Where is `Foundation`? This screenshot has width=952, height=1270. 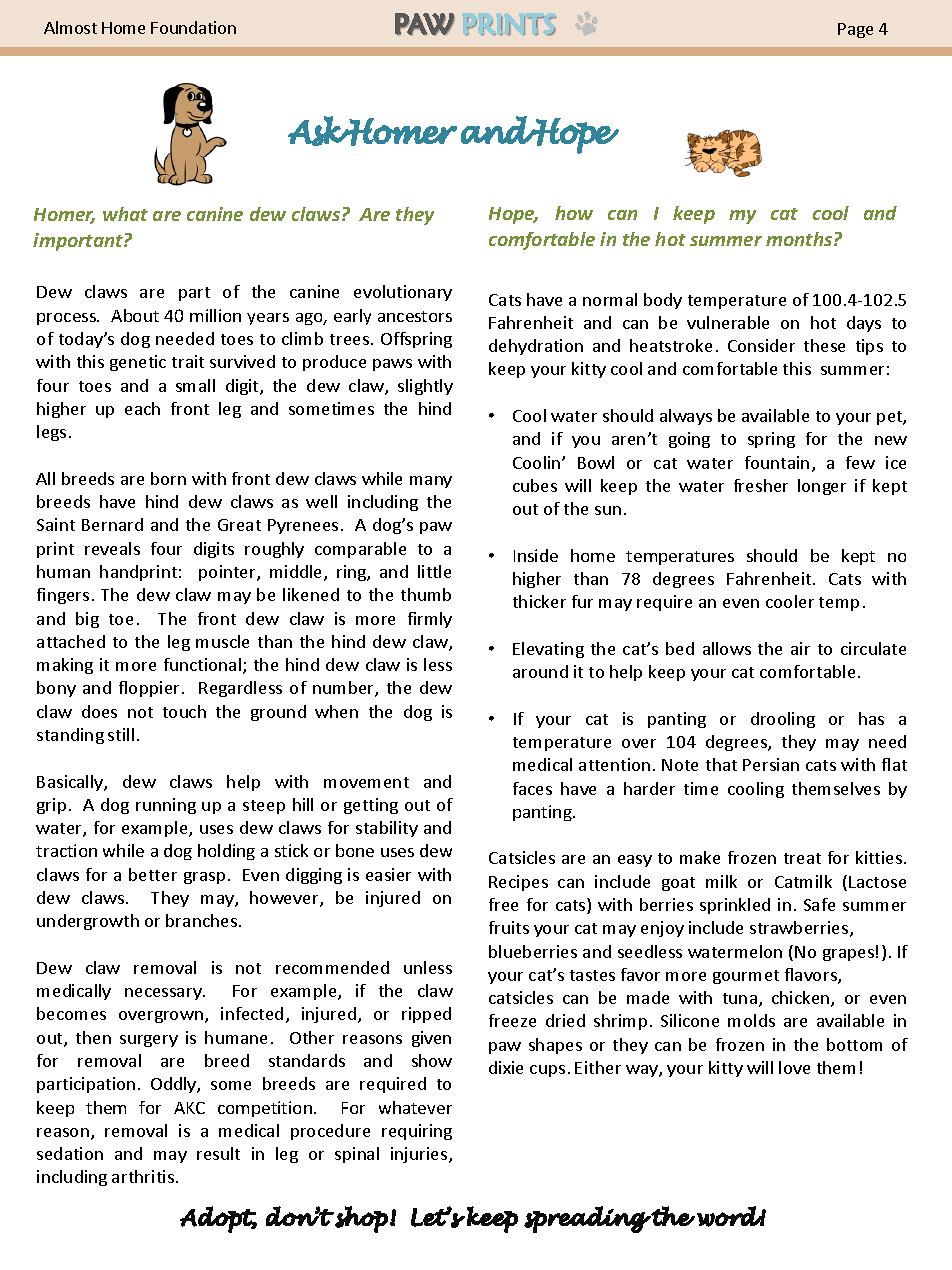 Foundation is located at coordinates (193, 27).
